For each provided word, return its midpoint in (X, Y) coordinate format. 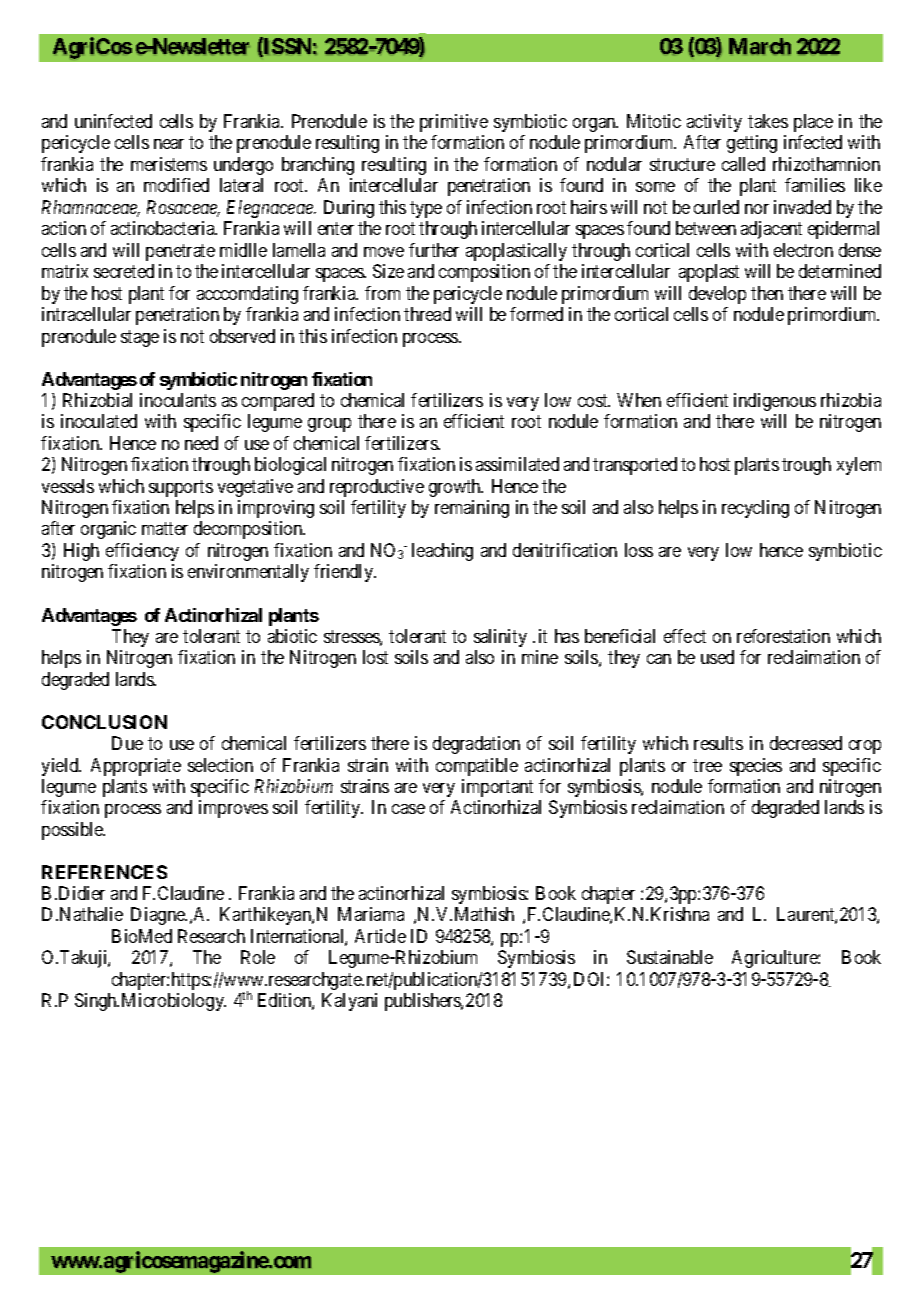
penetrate (180, 252)
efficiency (142, 552)
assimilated (517, 464)
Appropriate (136, 767)
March (760, 46)
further (434, 250)
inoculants (178, 400)
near (169, 144)
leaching (442, 552)
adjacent (771, 230)
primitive (454, 123)
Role (258, 957)
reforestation (783, 636)
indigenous (775, 402)
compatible (477, 767)
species (756, 767)
